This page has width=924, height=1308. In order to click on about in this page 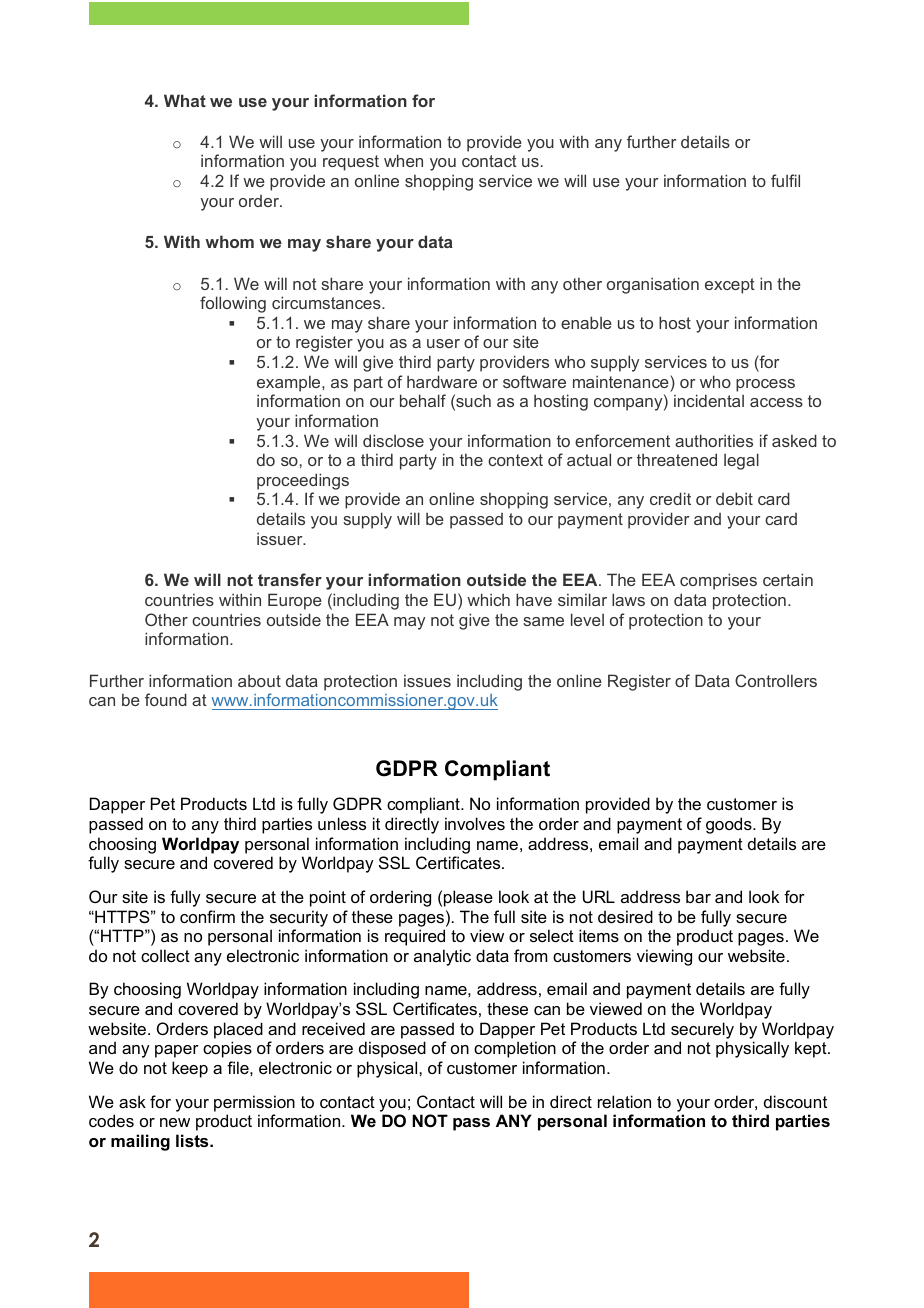, I will do `click(259, 680)`.
